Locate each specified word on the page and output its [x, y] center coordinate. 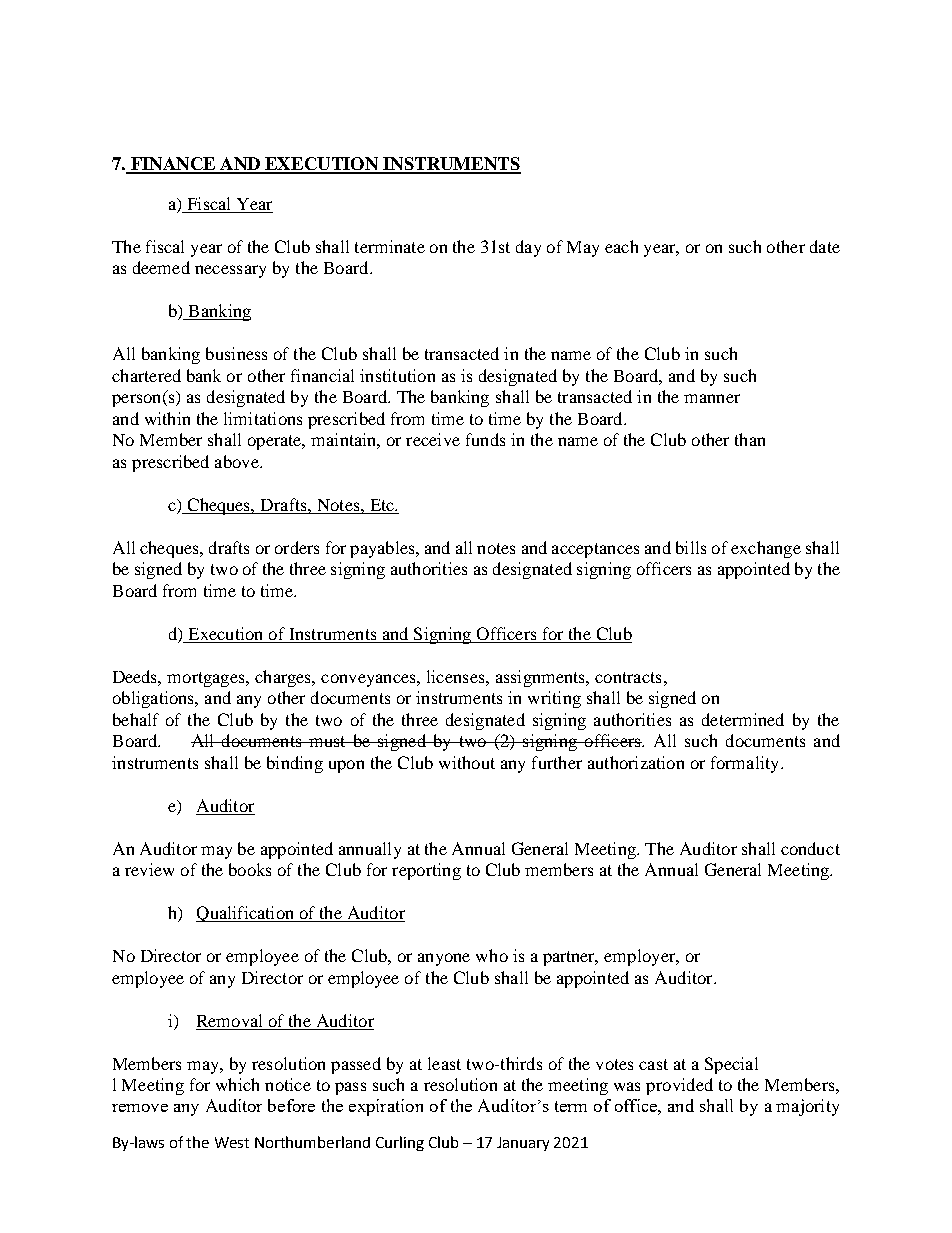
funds [485, 439]
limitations [263, 418]
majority [807, 1107]
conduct [810, 848]
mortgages [207, 679]
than [750, 439]
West [232, 1142]
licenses [457, 676]
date [825, 246]
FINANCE [173, 165]
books [250, 869]
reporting [426, 871]
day [528, 248]
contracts [628, 677]
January [523, 1144]
